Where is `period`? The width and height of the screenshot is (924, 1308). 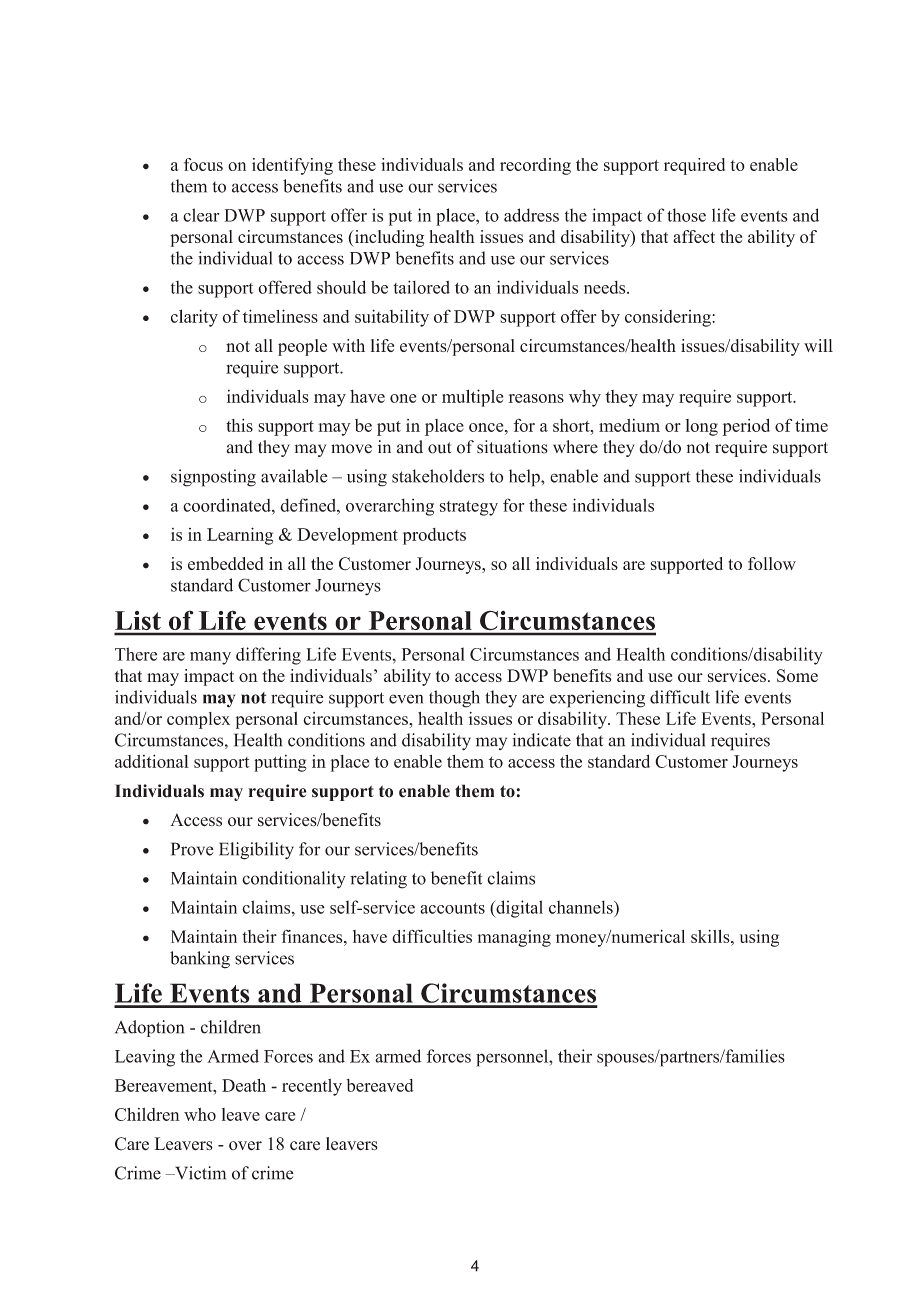
period is located at coordinates (746, 427).
